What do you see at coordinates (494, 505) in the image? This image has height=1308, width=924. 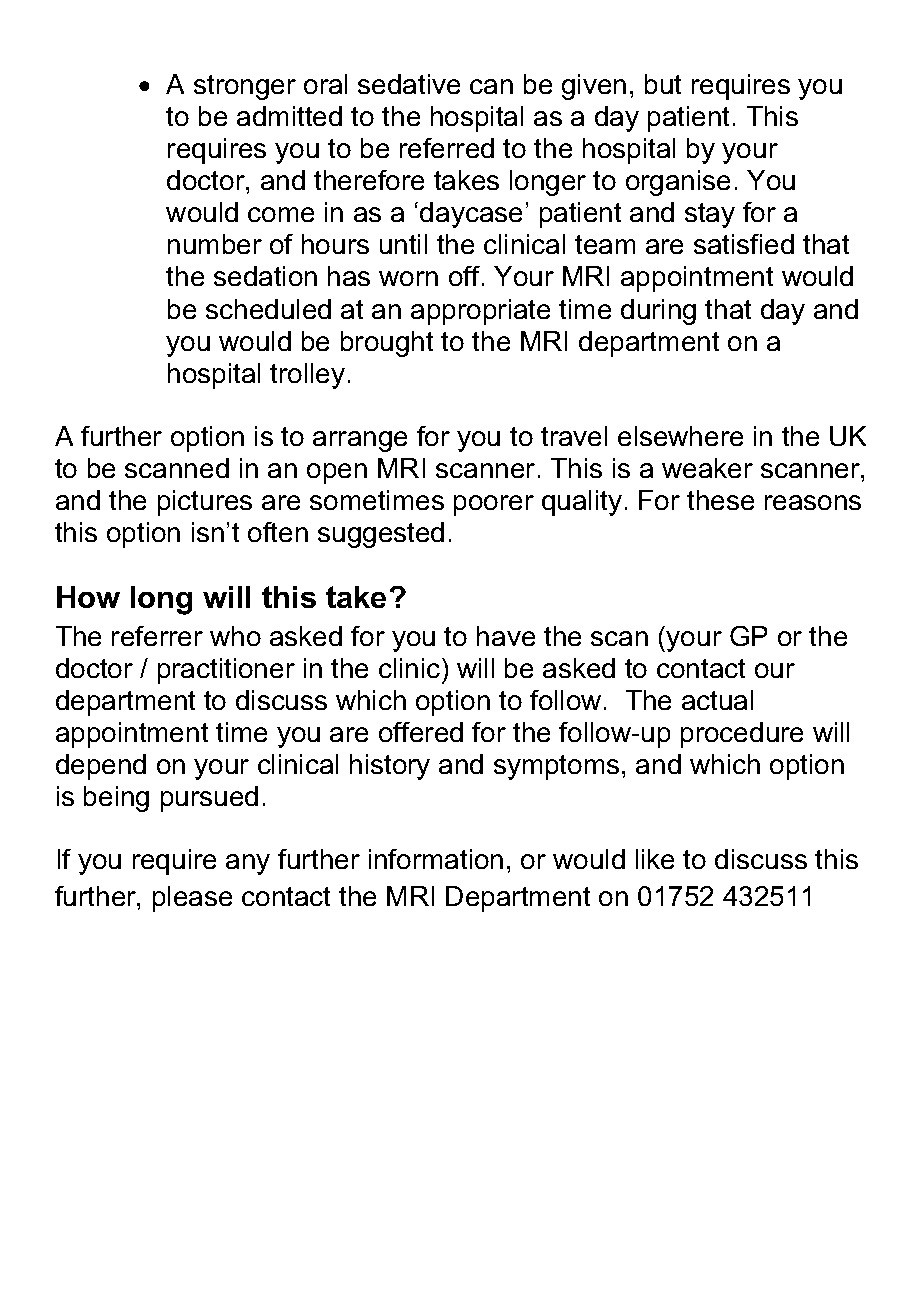 I see `poorer` at bounding box center [494, 505].
